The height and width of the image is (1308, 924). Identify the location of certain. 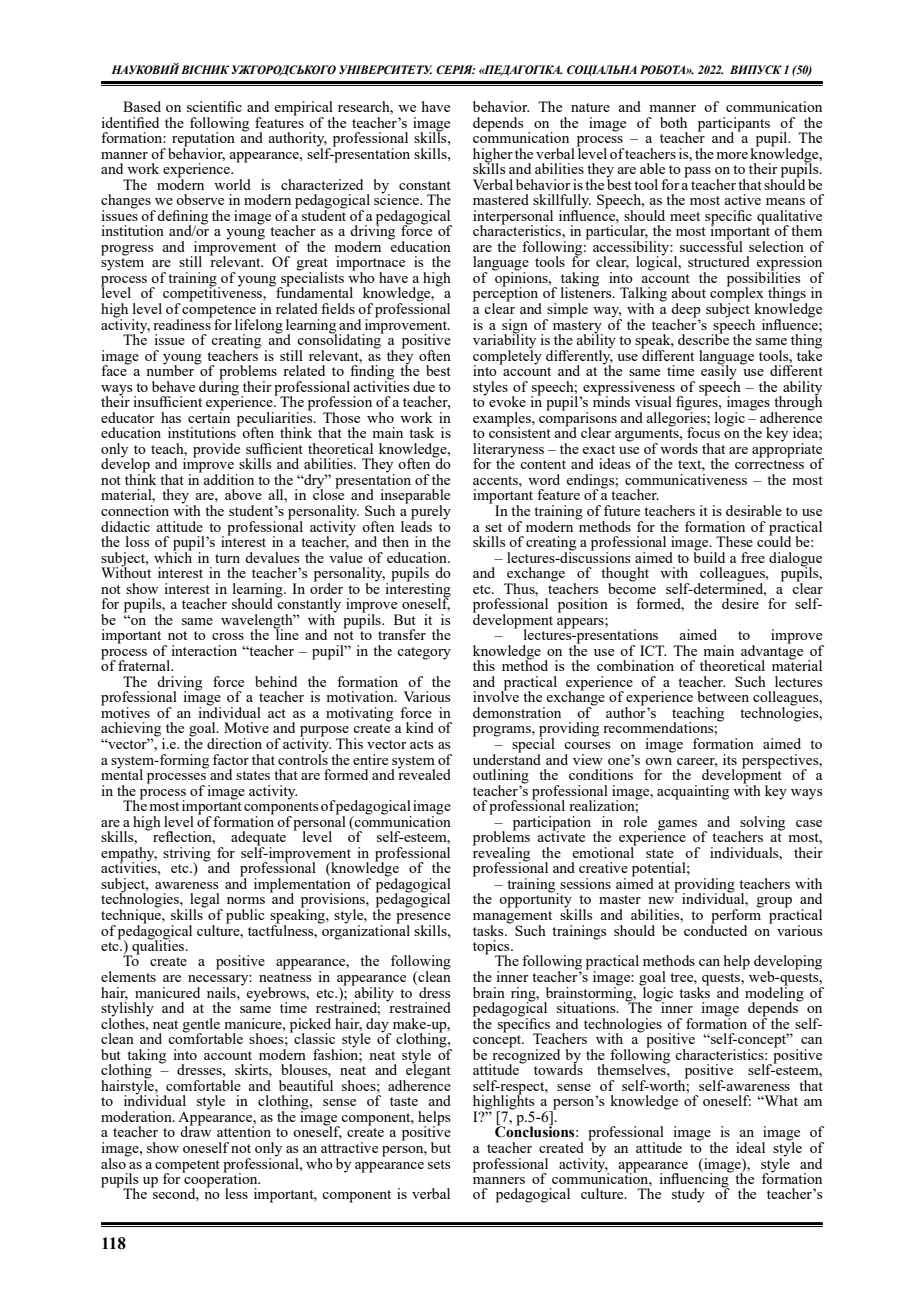
(209, 416).
